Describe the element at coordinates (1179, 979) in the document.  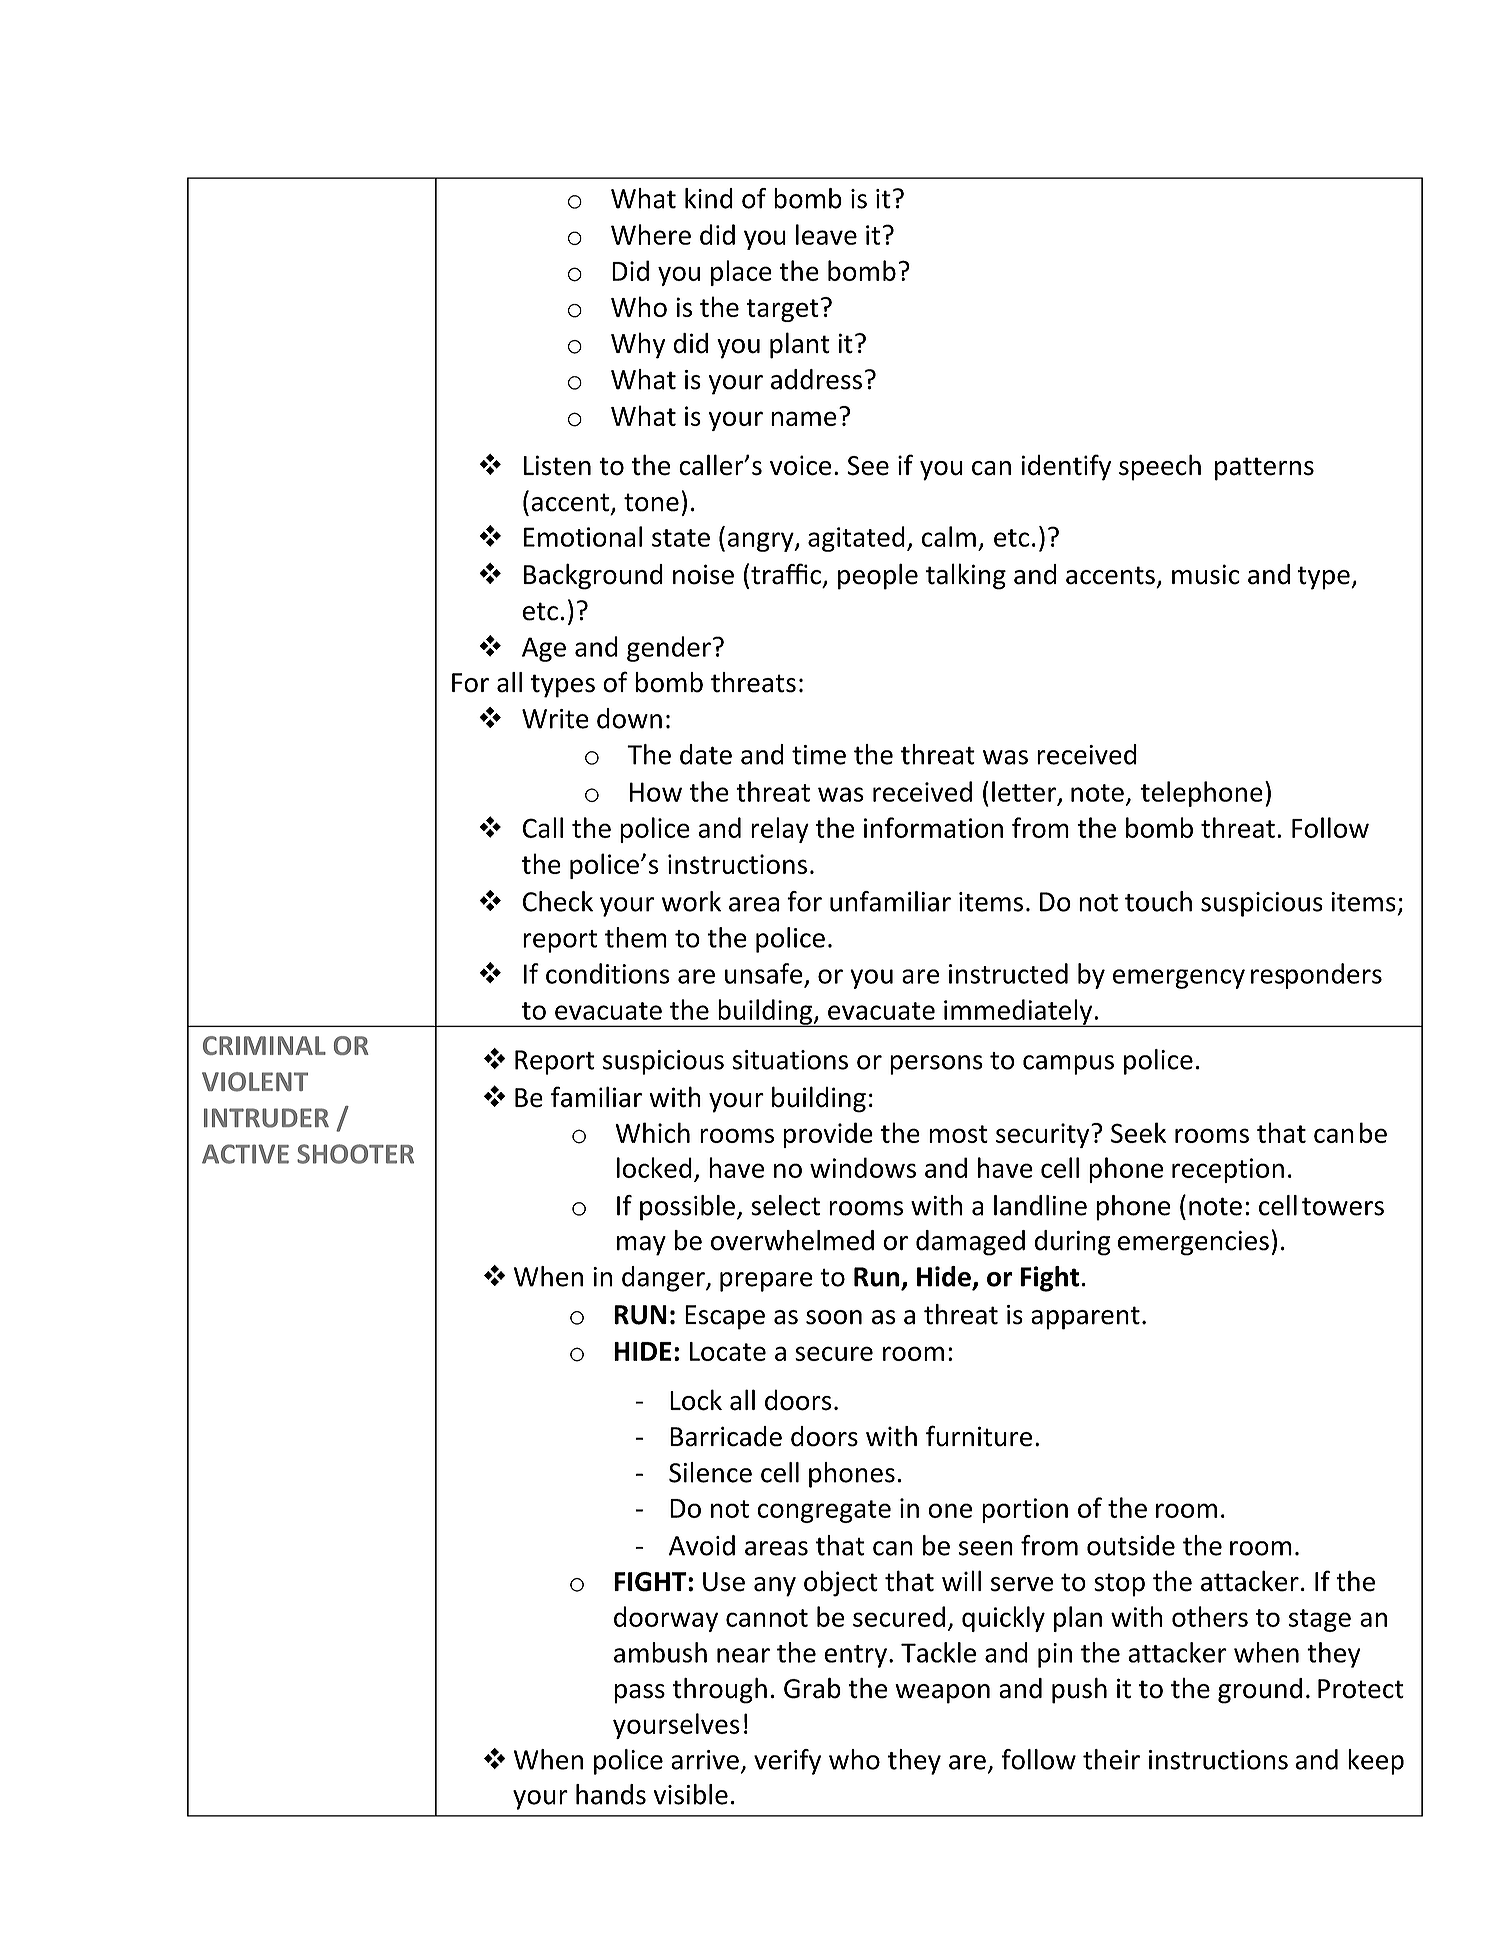
I see `emergency` at that location.
